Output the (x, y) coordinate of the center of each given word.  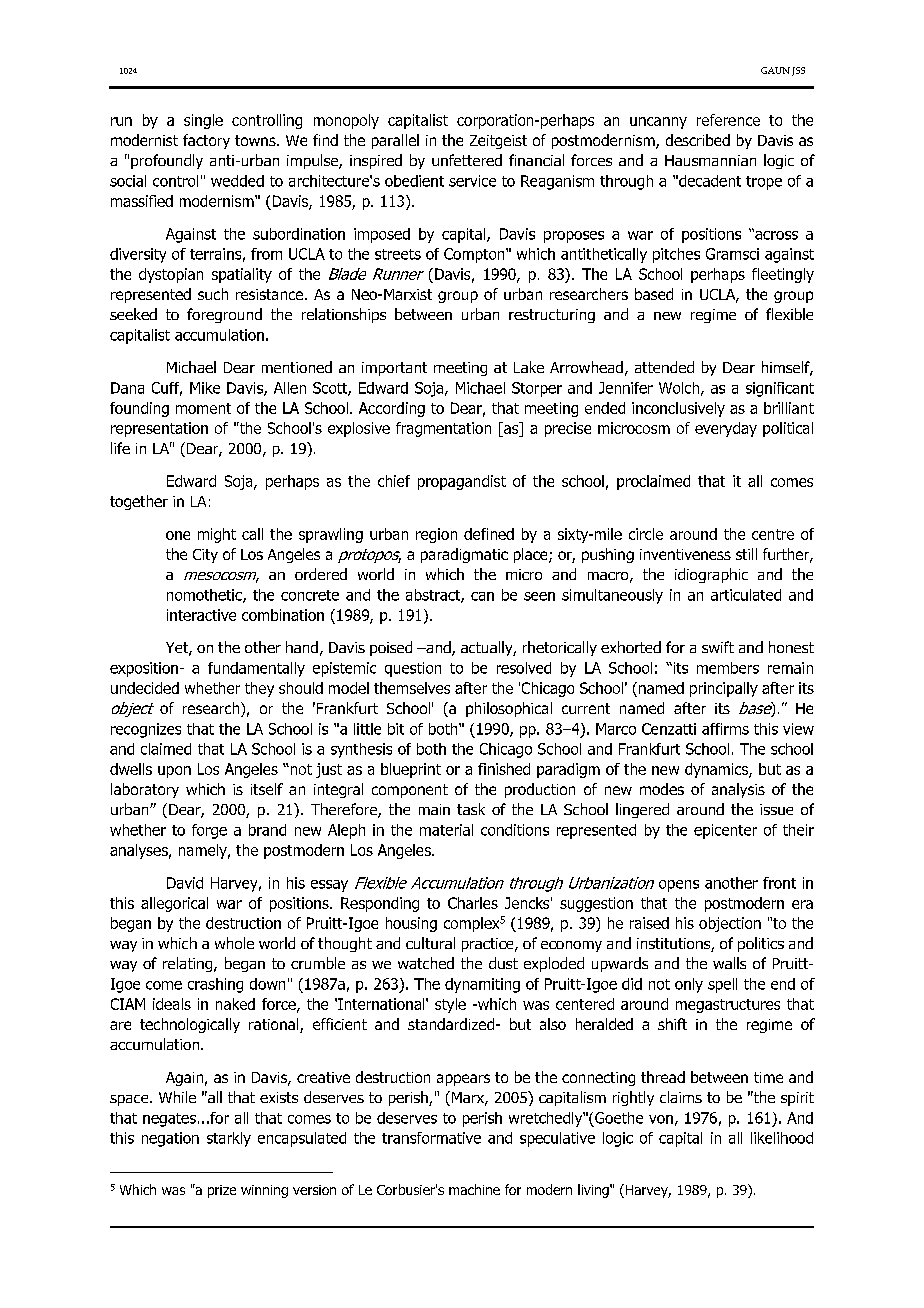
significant (780, 389)
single (203, 121)
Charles (473, 903)
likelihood (782, 1138)
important (394, 369)
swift (718, 647)
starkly (229, 1139)
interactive (201, 615)
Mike (205, 388)
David (185, 883)
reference (728, 120)
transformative (431, 1138)
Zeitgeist (498, 142)
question (413, 669)
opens (679, 886)
